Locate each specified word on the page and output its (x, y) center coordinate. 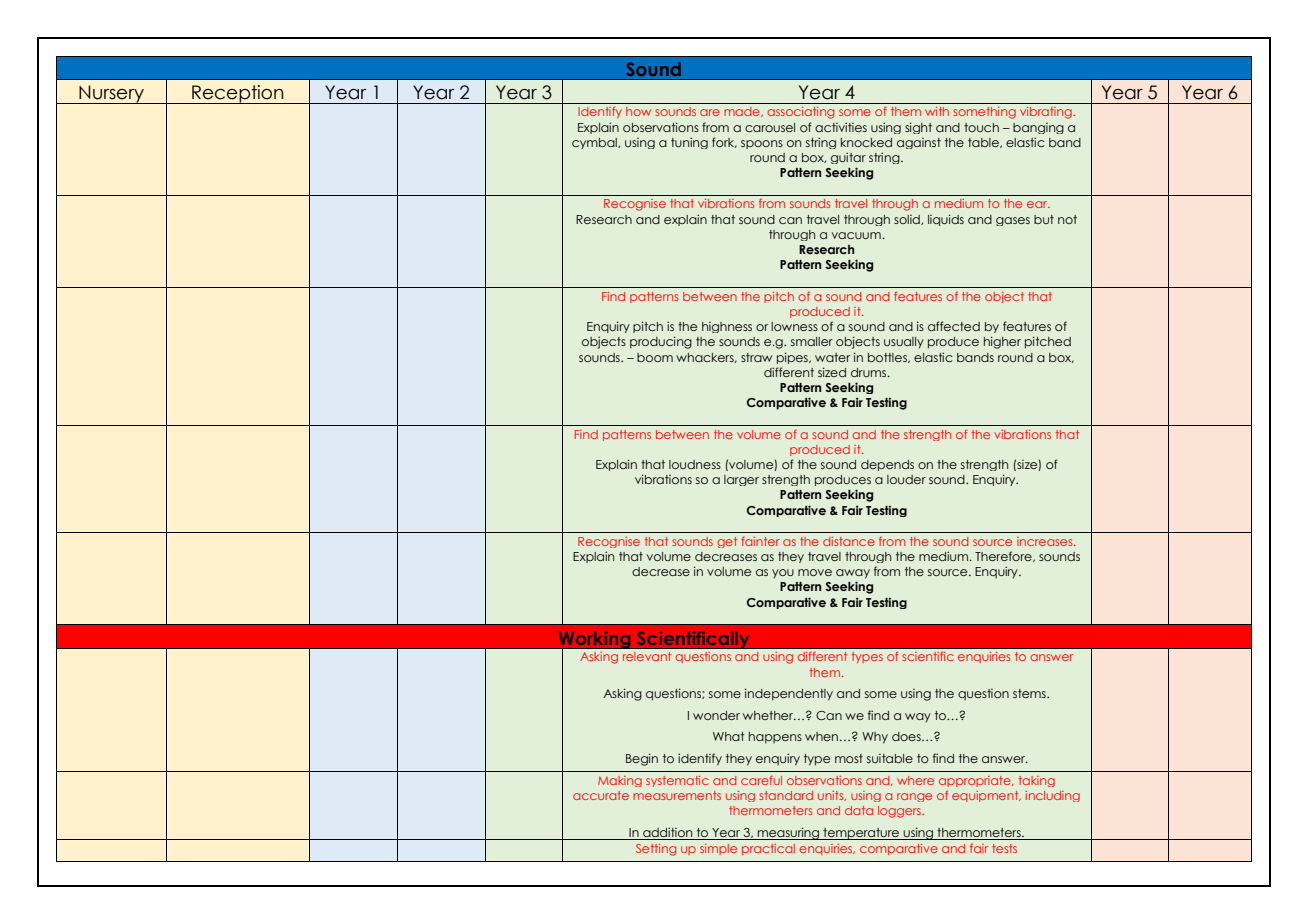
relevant (647, 656)
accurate (601, 795)
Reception (238, 94)
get (727, 542)
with (937, 111)
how (638, 111)
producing (661, 342)
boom (655, 357)
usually (904, 343)
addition (667, 832)
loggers (900, 812)
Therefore (1004, 556)
